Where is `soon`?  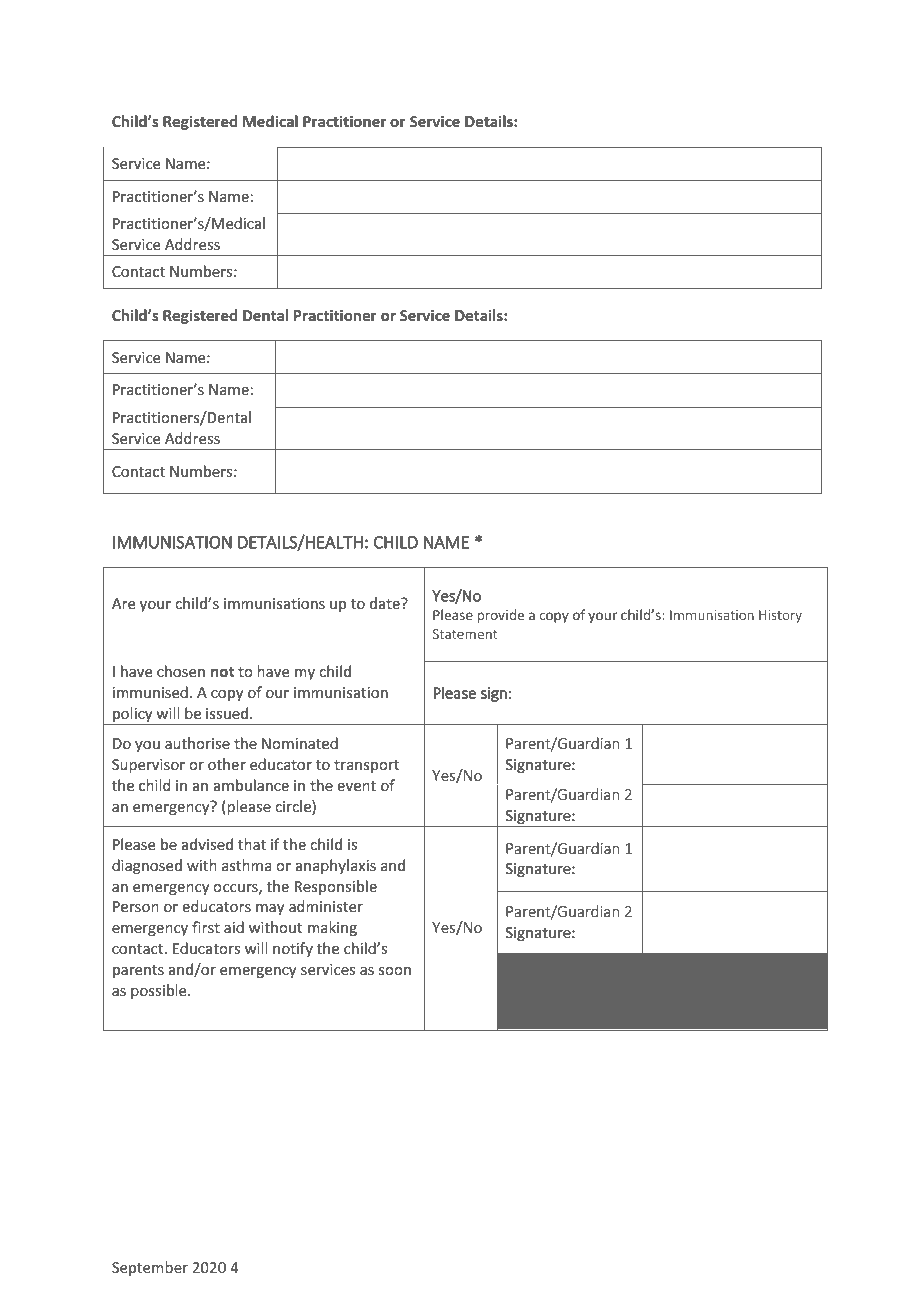 soon is located at coordinates (395, 971).
